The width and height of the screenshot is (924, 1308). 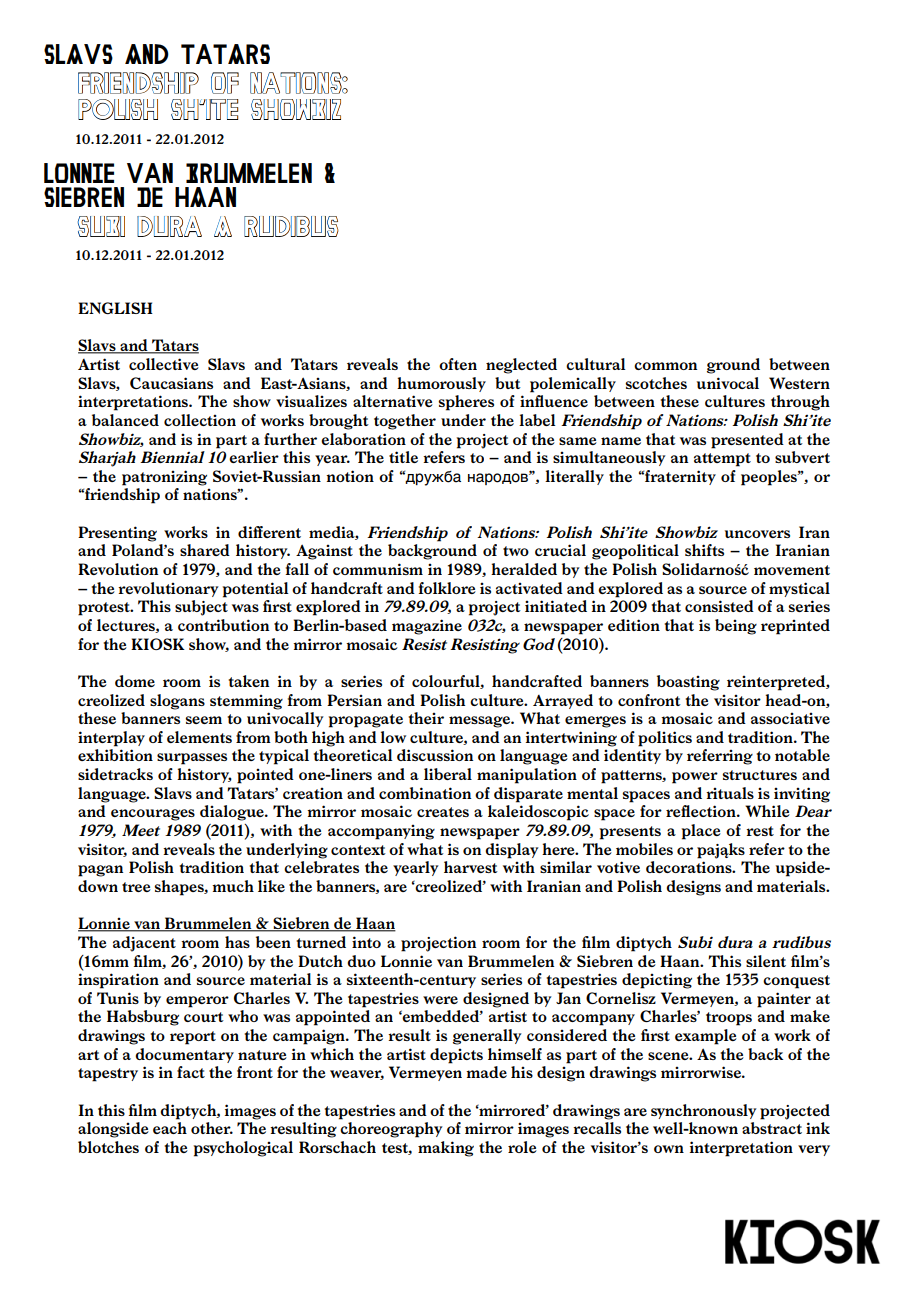 What do you see at coordinates (170, 1128) in the screenshot?
I see `each` at bounding box center [170, 1128].
